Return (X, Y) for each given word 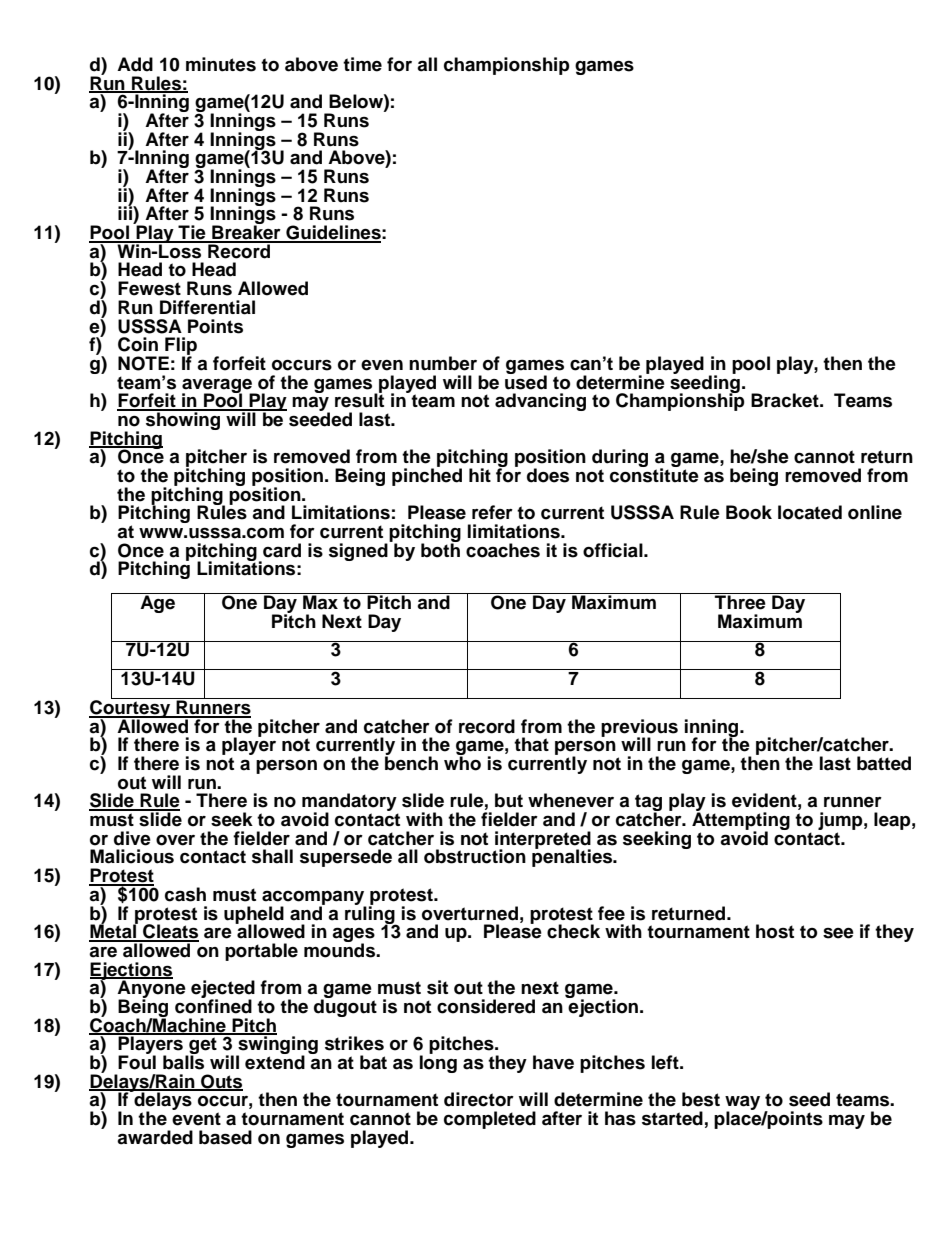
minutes (221, 64)
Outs (221, 1082)
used (526, 381)
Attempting (741, 821)
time (362, 64)
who (462, 762)
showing (183, 420)
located (810, 512)
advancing (540, 402)
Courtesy (131, 709)
